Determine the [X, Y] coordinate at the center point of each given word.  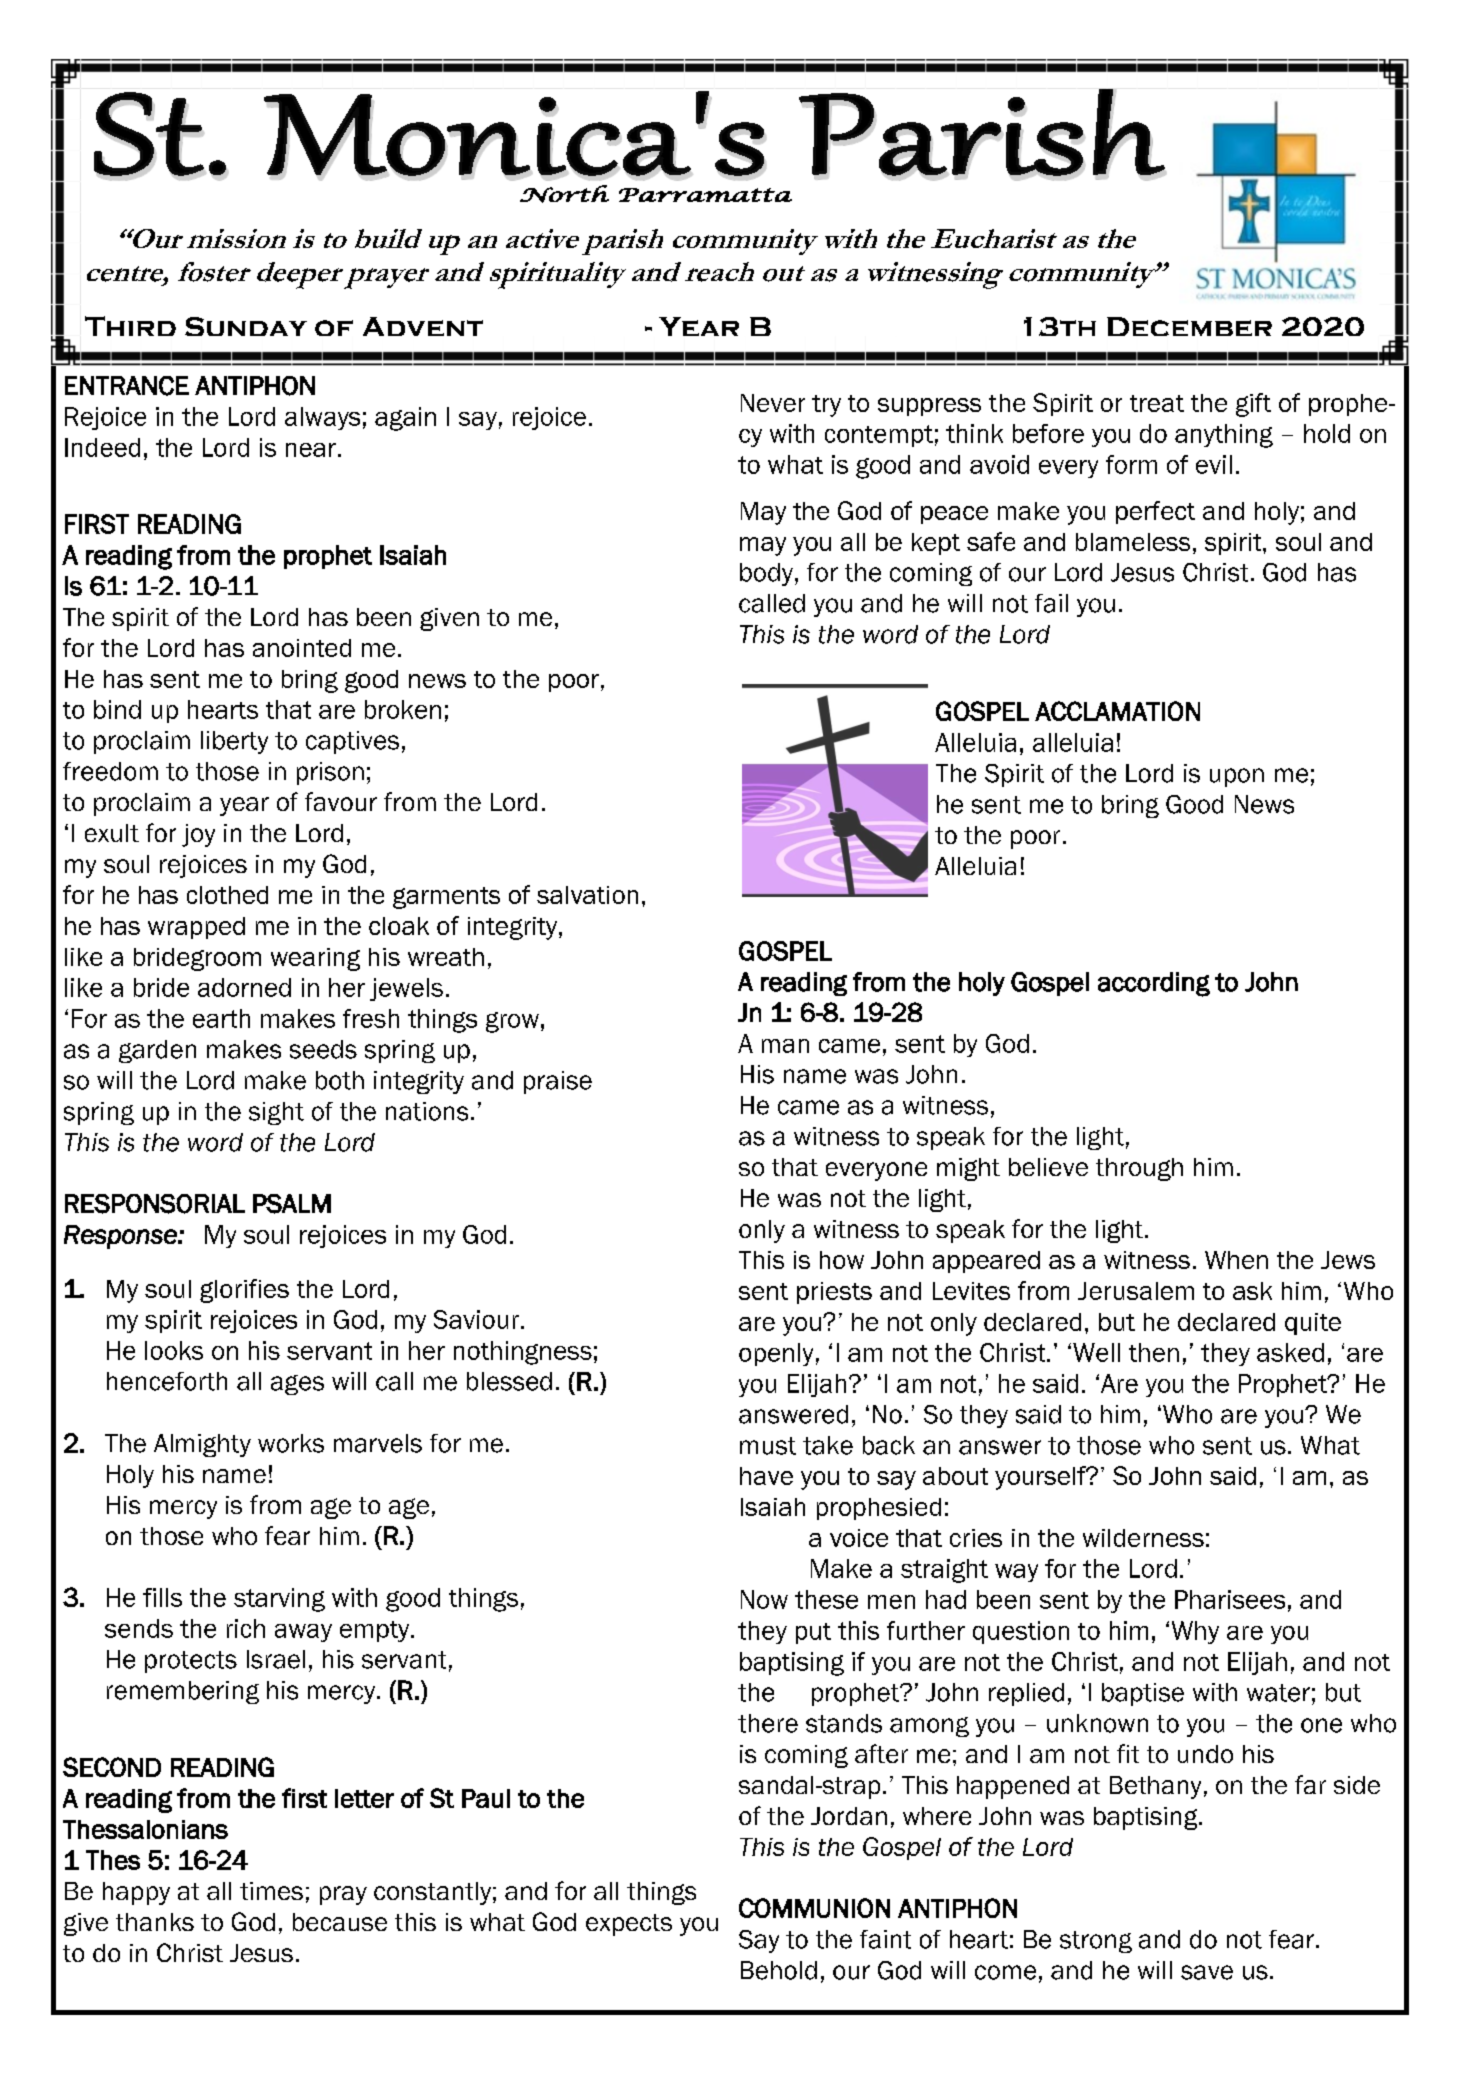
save [1207, 1972]
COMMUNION [814, 1908]
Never [773, 403]
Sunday [246, 326]
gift [1253, 405]
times [271, 1891]
